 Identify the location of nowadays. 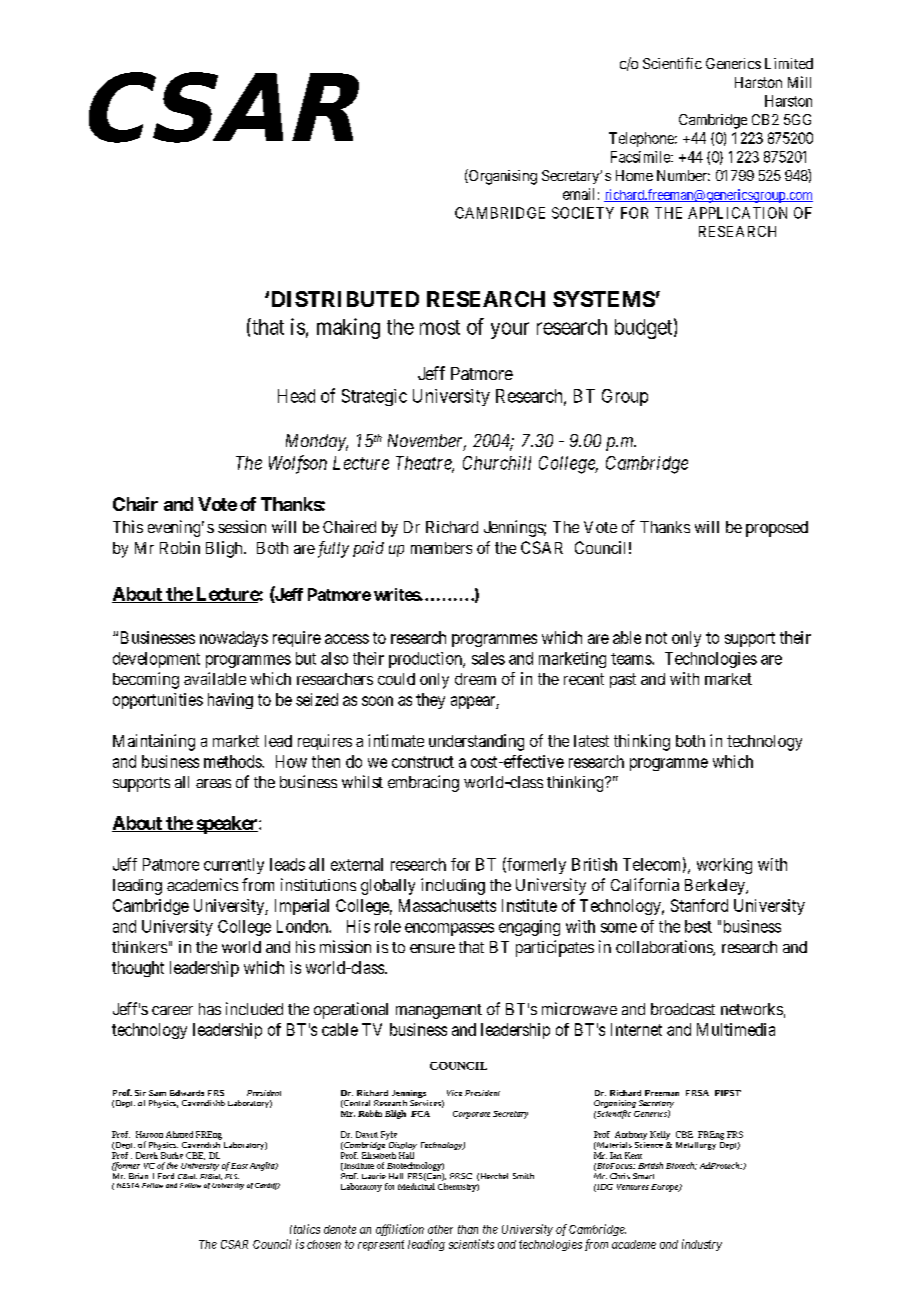
(234, 639).
